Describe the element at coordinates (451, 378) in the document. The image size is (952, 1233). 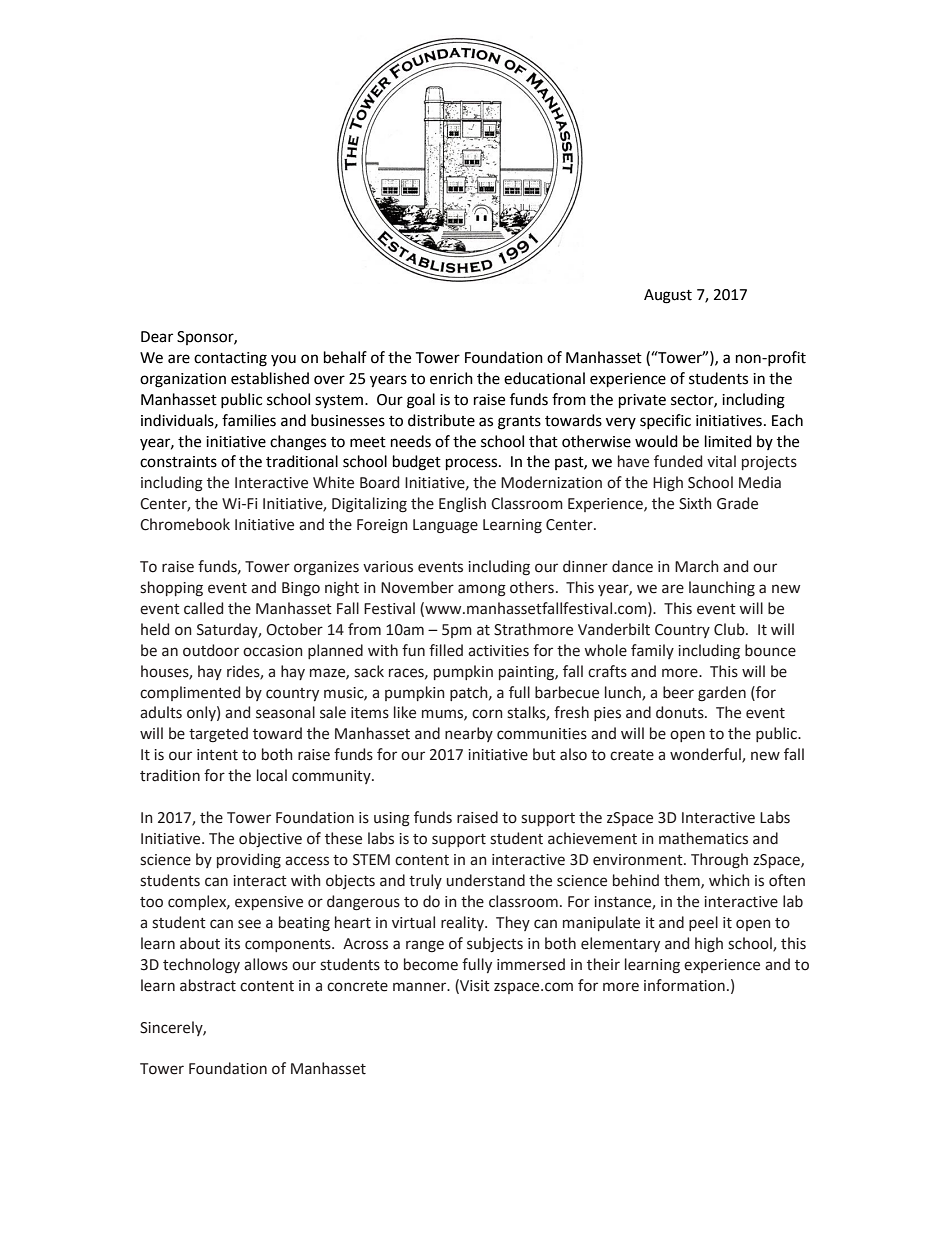
I see `enrich` at that location.
